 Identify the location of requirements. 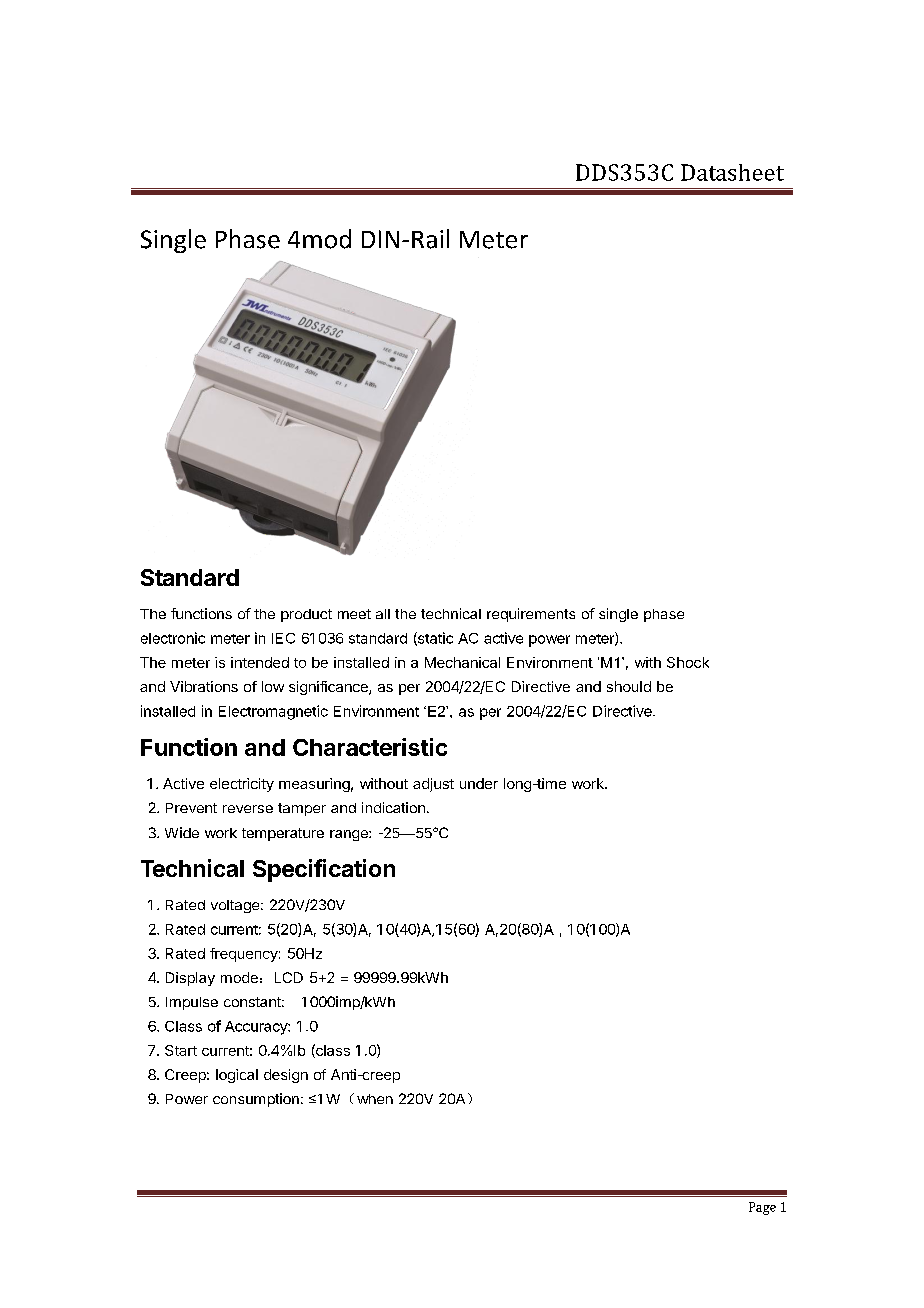
(531, 615).
